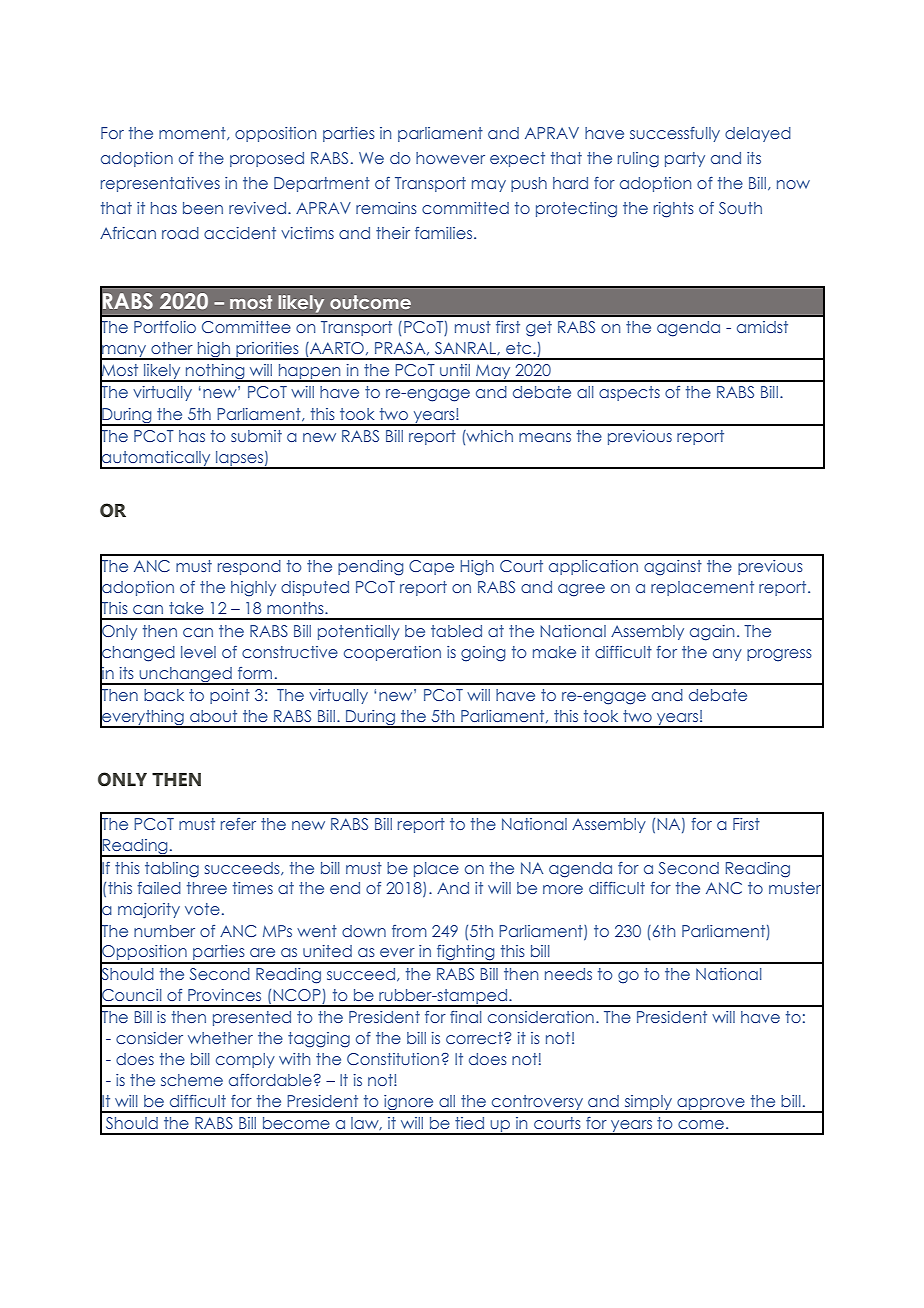  What do you see at coordinates (545, 437) in the page?
I see `means` at bounding box center [545, 437].
